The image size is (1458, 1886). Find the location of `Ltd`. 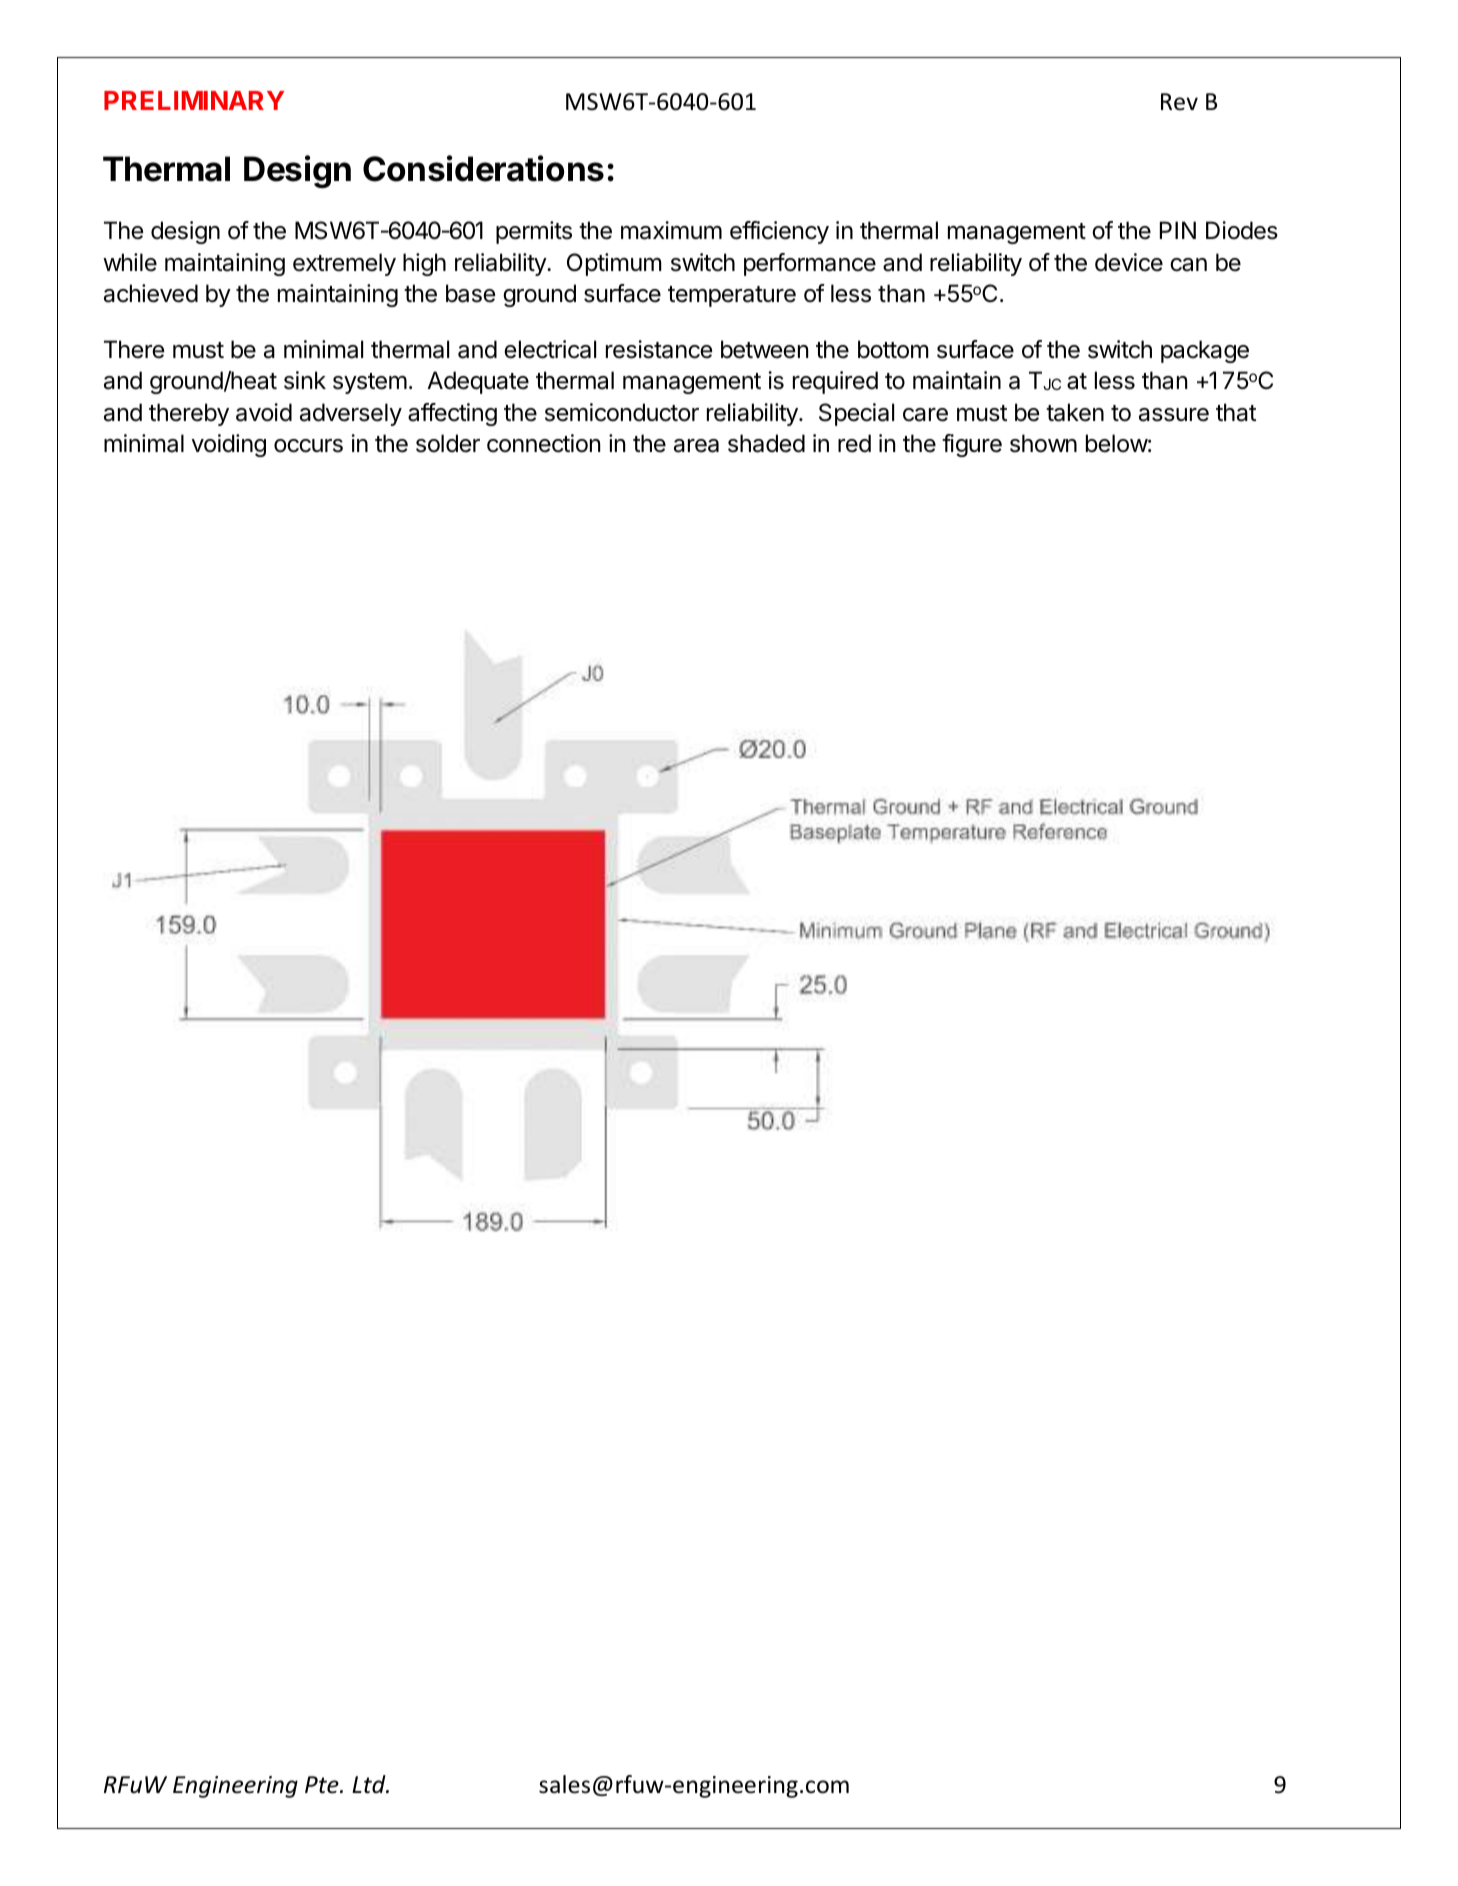

Ltd is located at coordinates (370, 1784).
